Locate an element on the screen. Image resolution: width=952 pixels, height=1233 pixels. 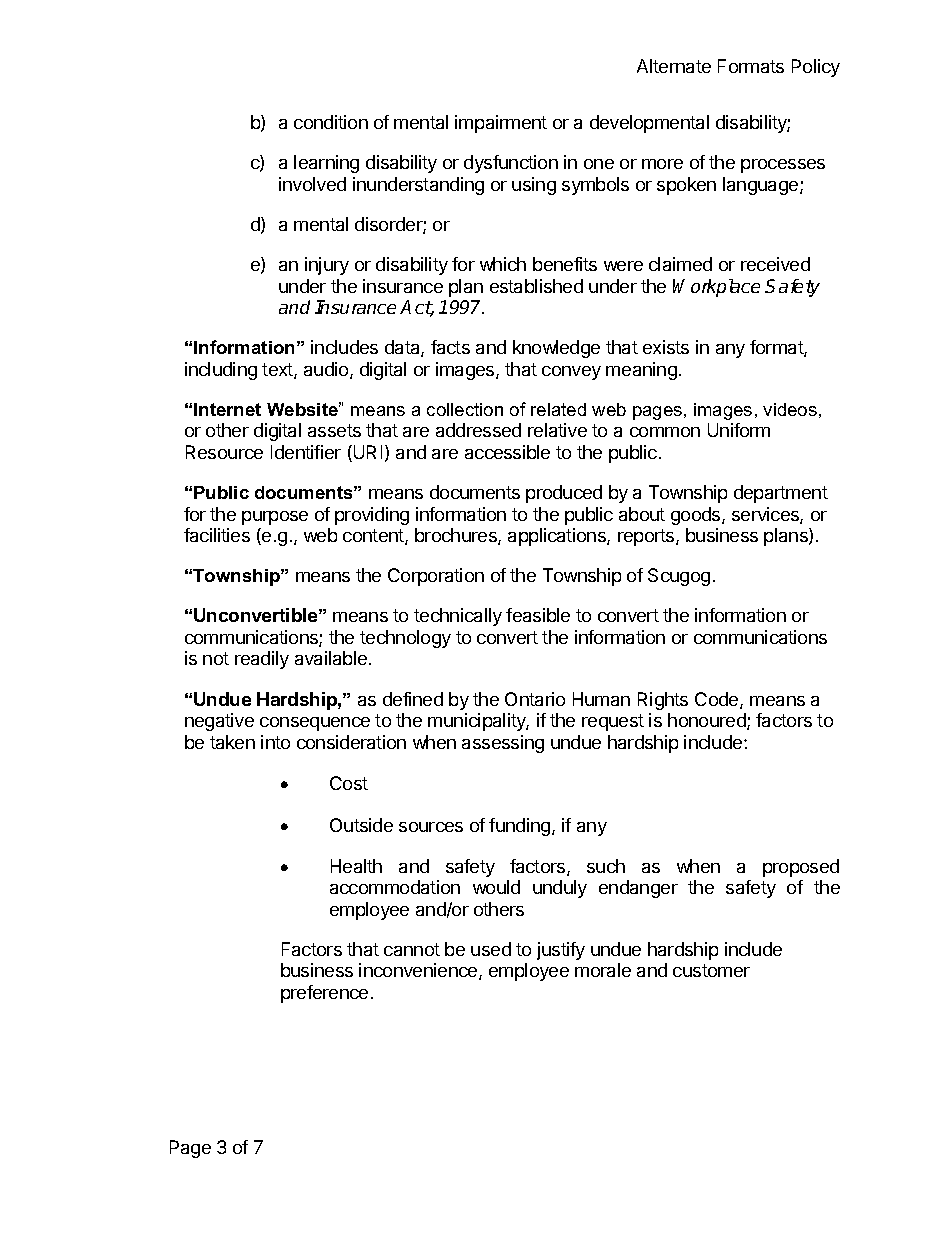
applications is located at coordinates (558, 537).
